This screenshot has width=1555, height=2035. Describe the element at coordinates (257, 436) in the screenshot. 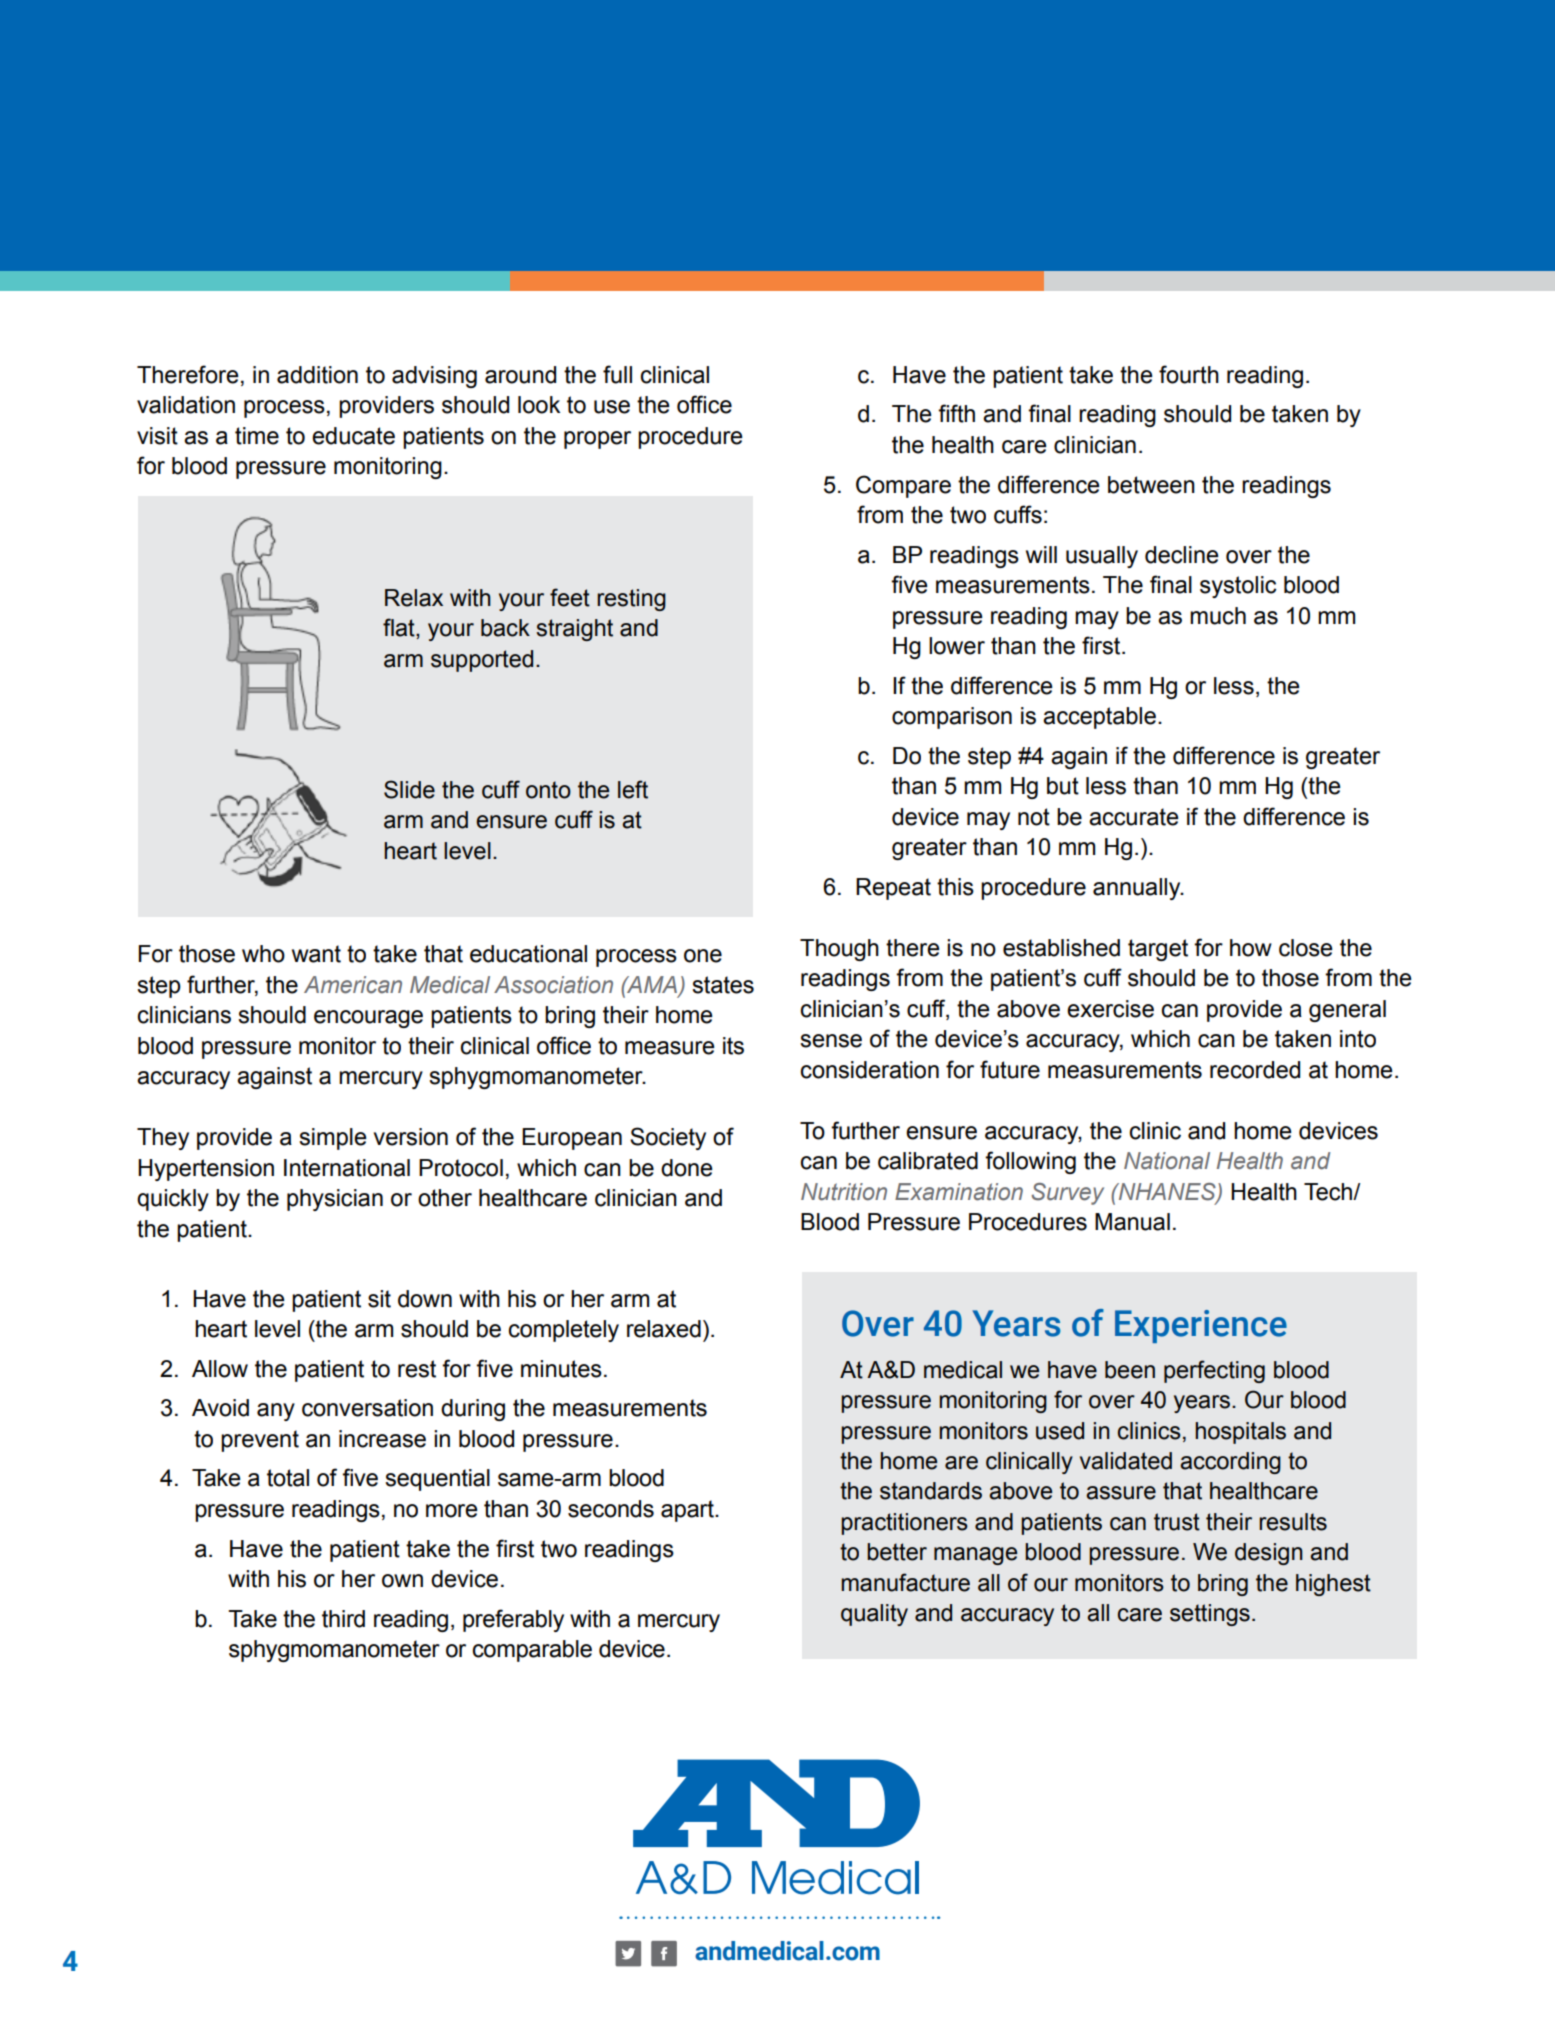

I see `time` at that location.
